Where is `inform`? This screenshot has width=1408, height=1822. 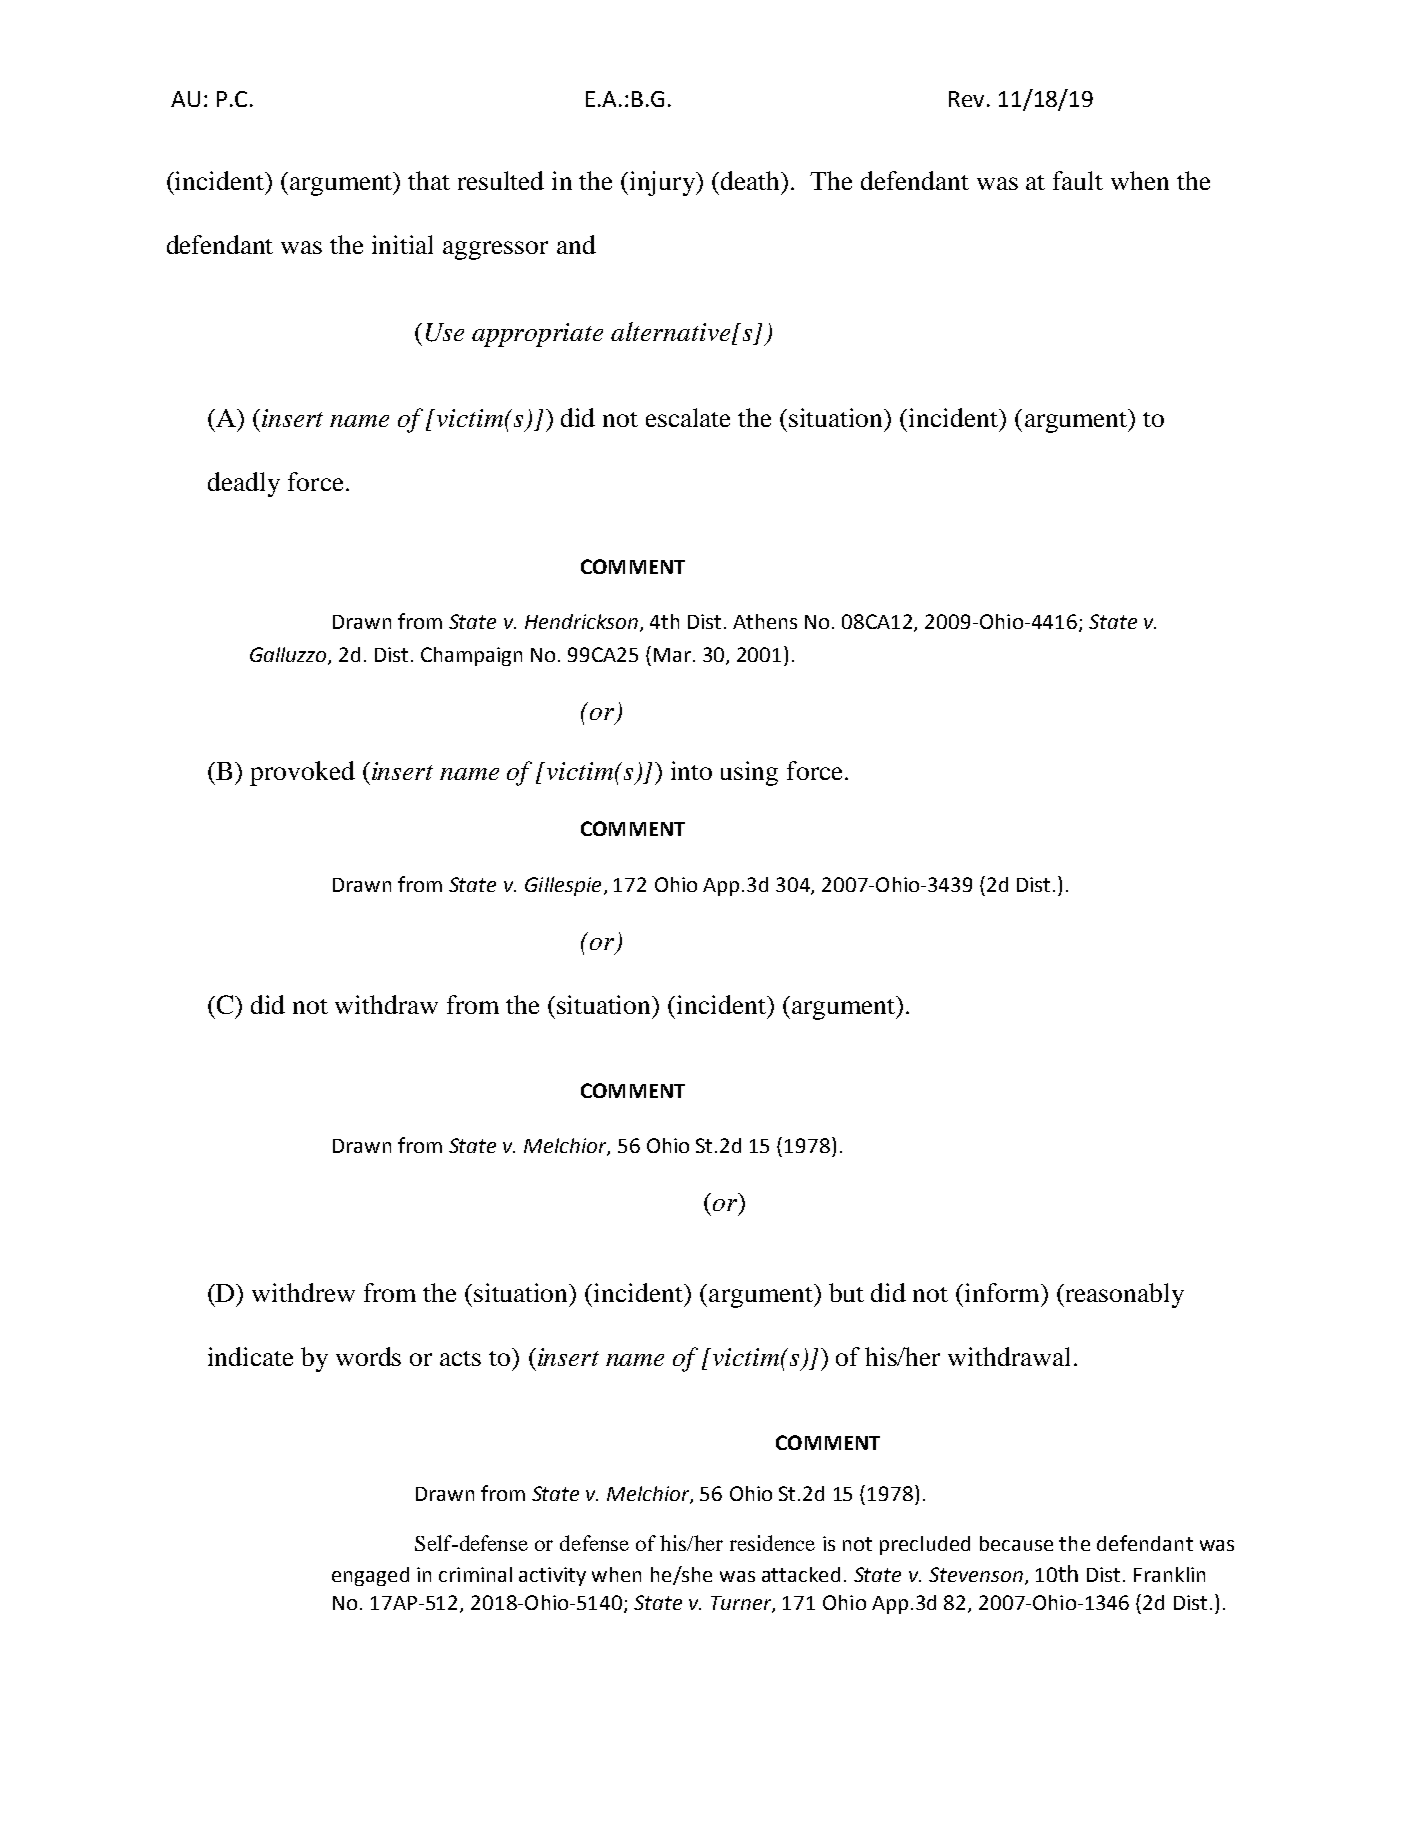
inform is located at coordinates (1003, 1292).
